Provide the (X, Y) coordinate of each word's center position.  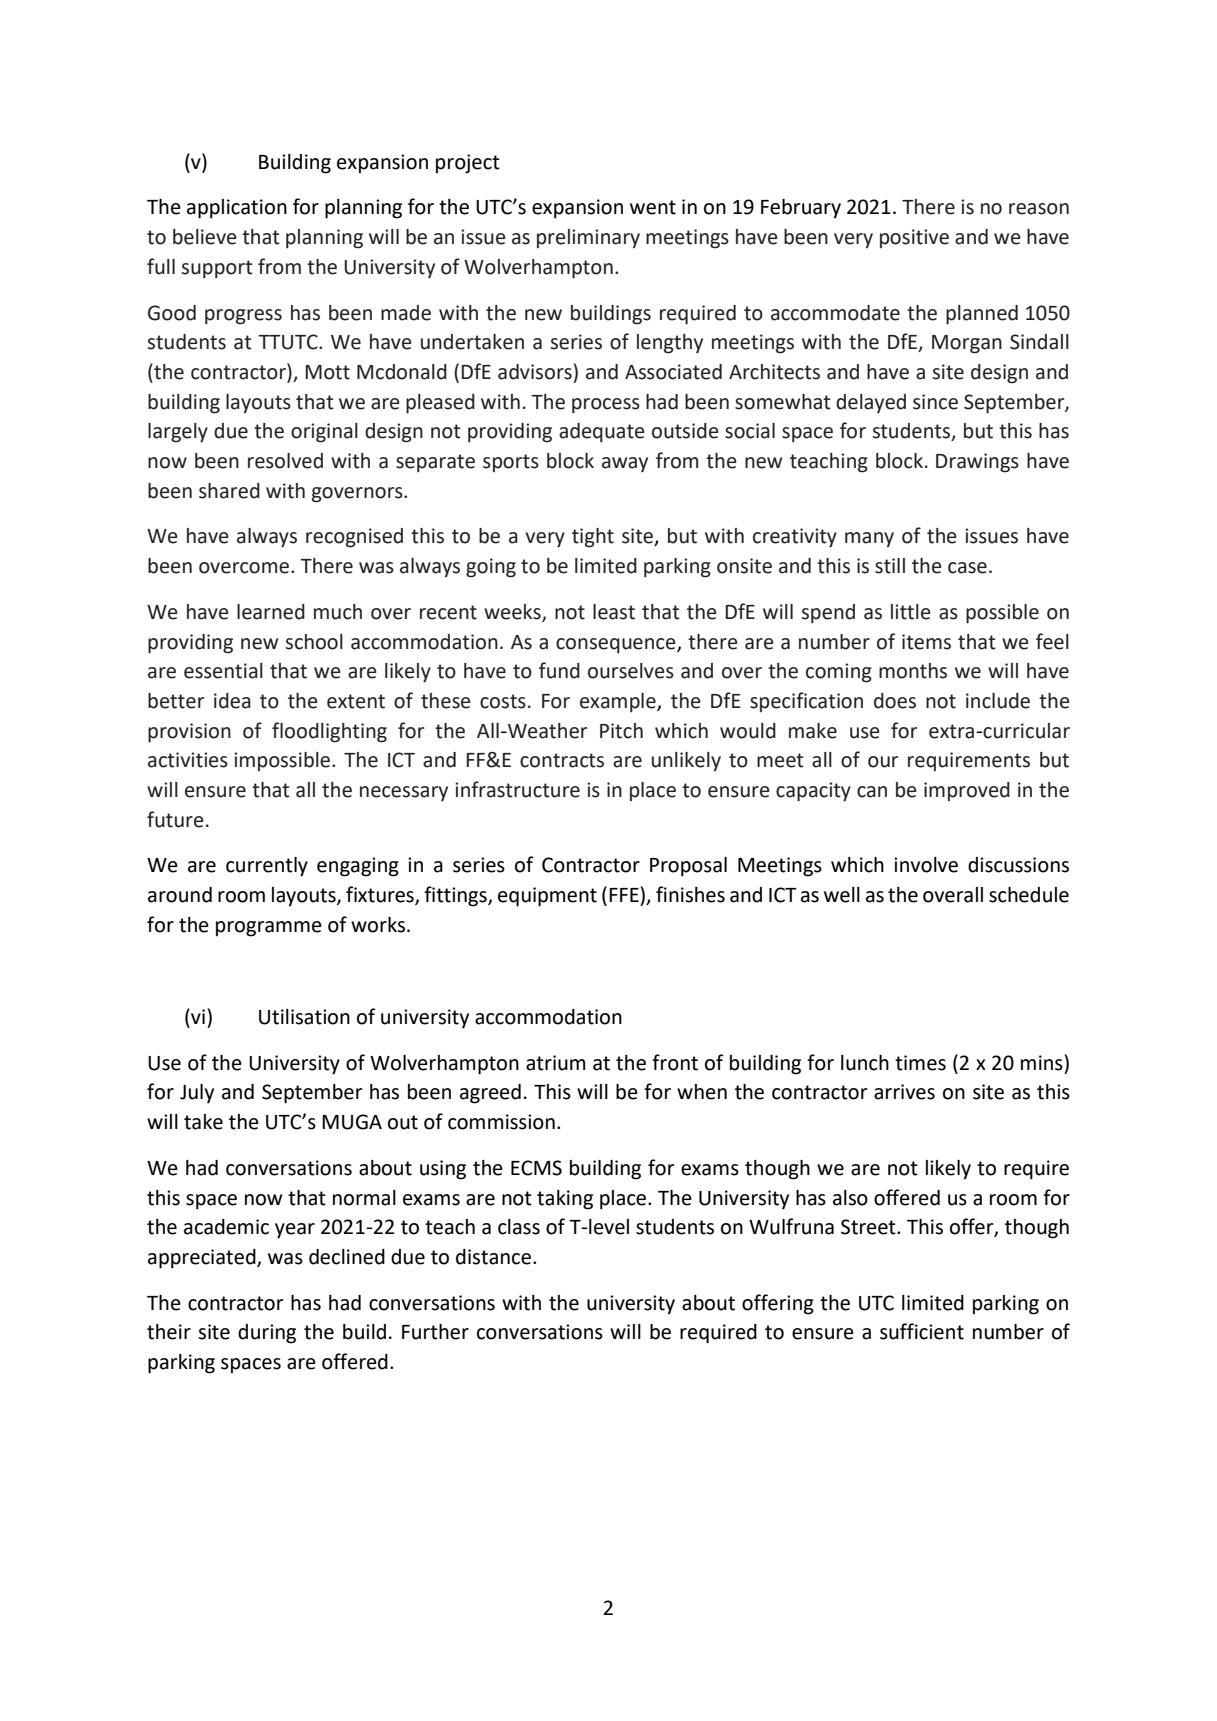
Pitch (621, 731)
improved (967, 791)
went (653, 207)
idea (232, 701)
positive (914, 238)
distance (493, 1257)
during (267, 1334)
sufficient (922, 1331)
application (237, 209)
